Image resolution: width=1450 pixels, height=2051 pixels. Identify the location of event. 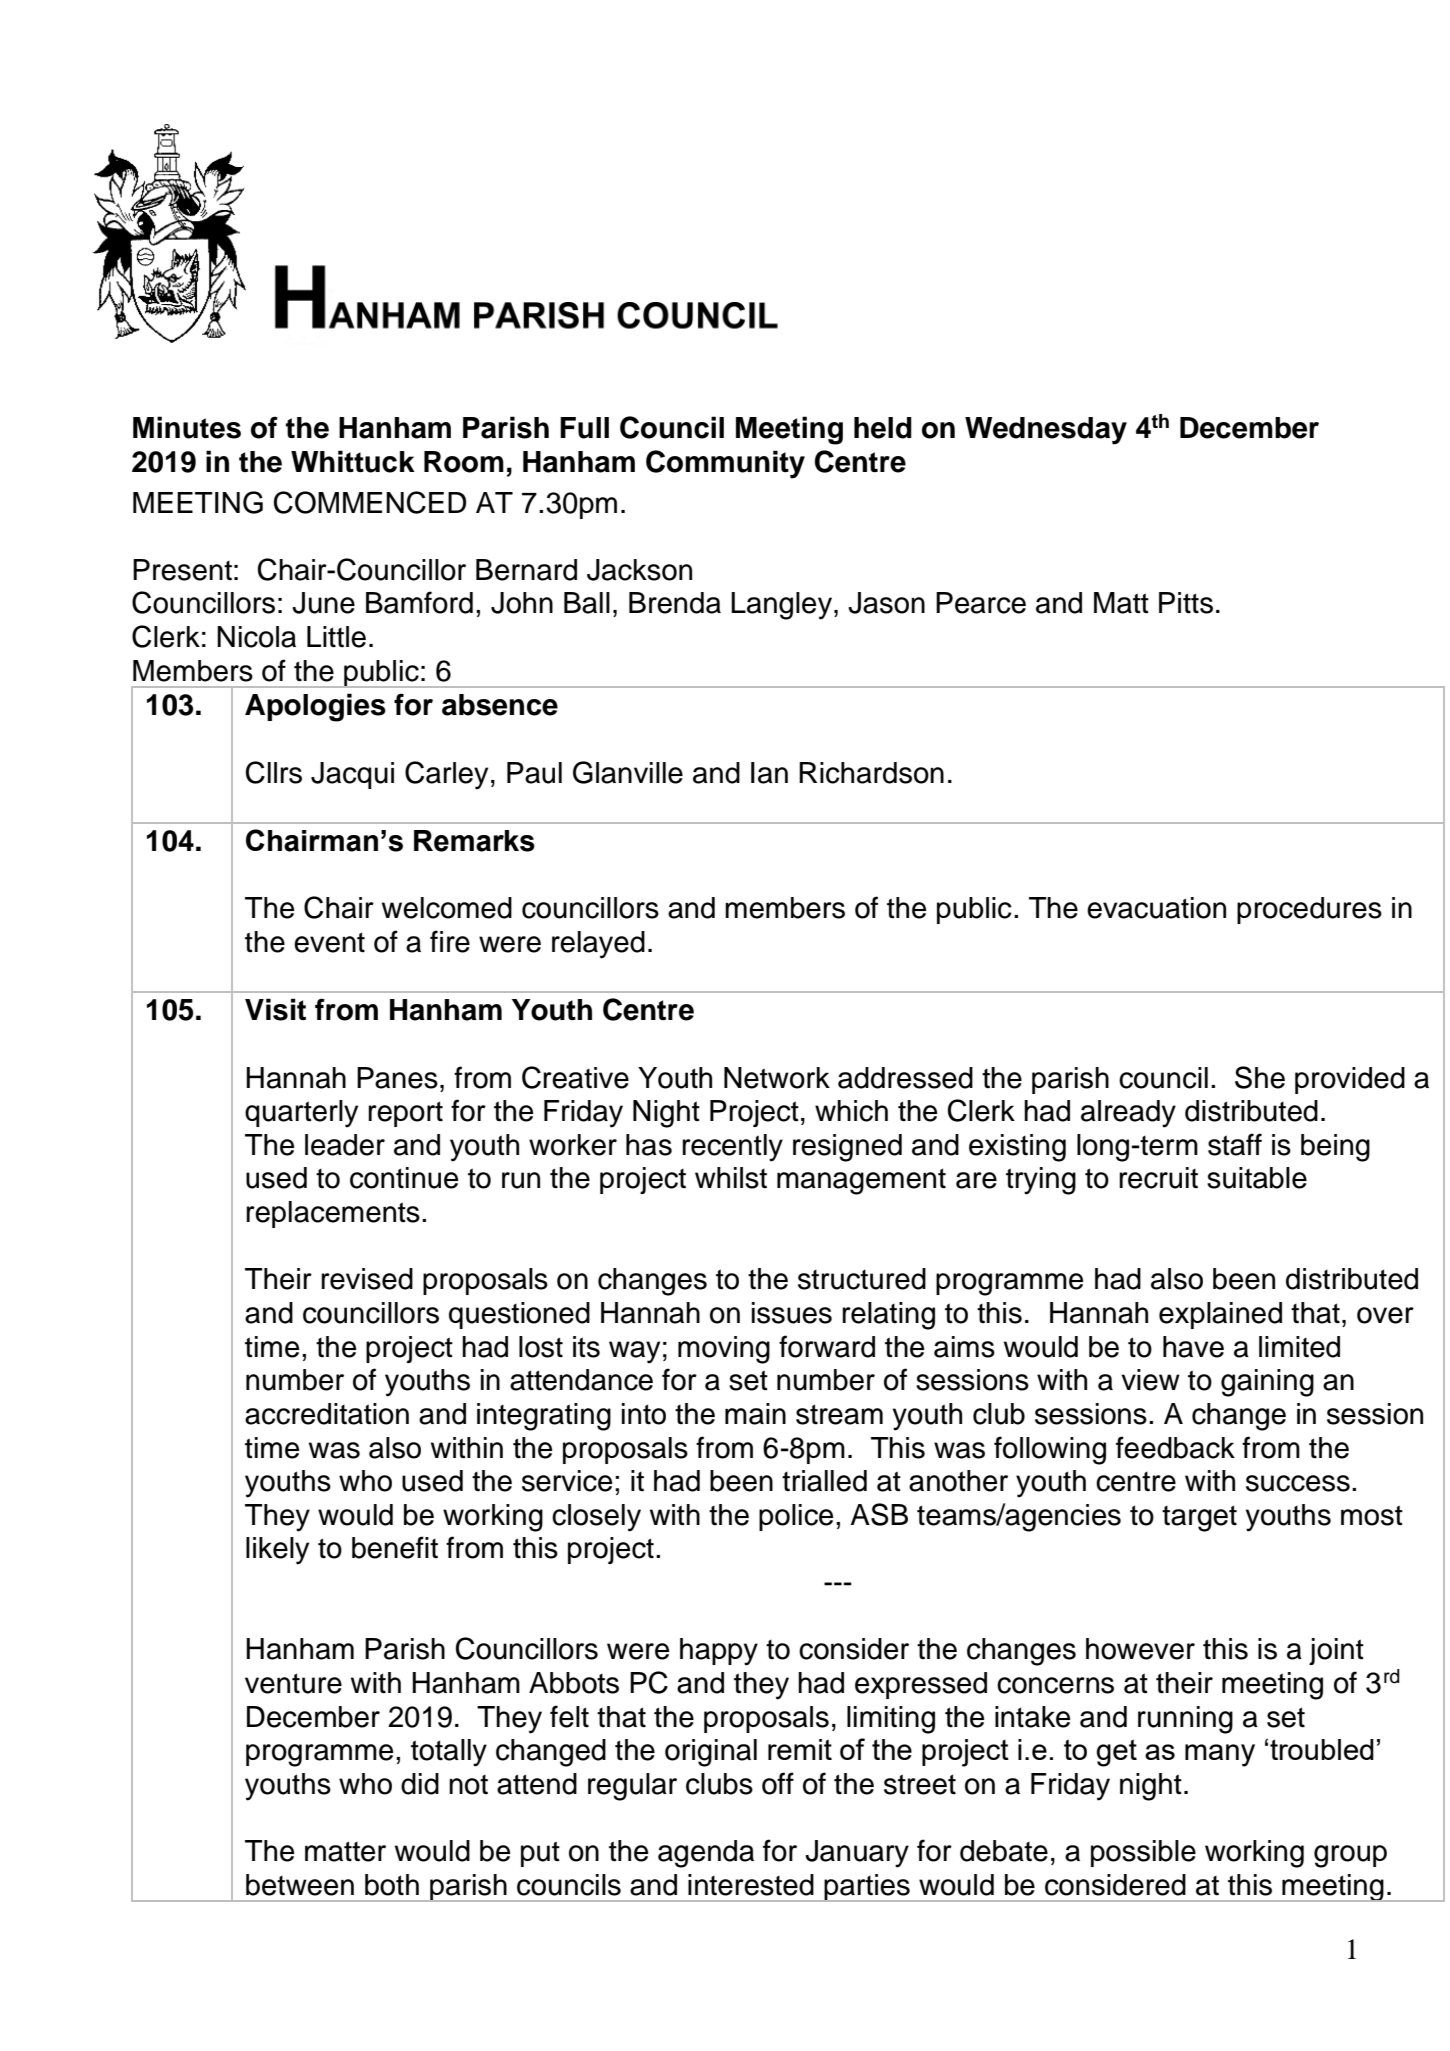
(329, 942).
